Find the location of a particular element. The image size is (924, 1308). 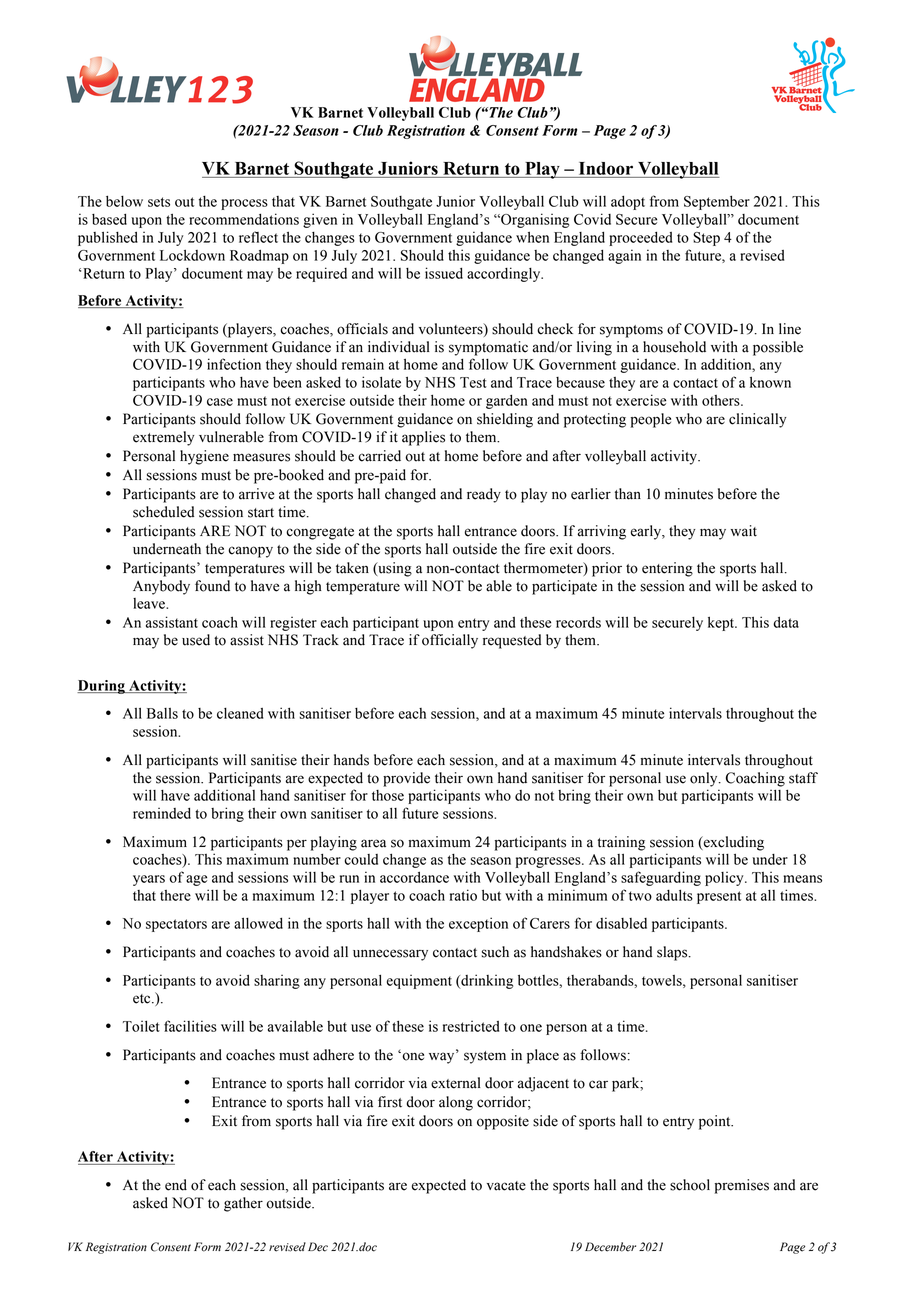

provide is located at coordinates (406, 779).
